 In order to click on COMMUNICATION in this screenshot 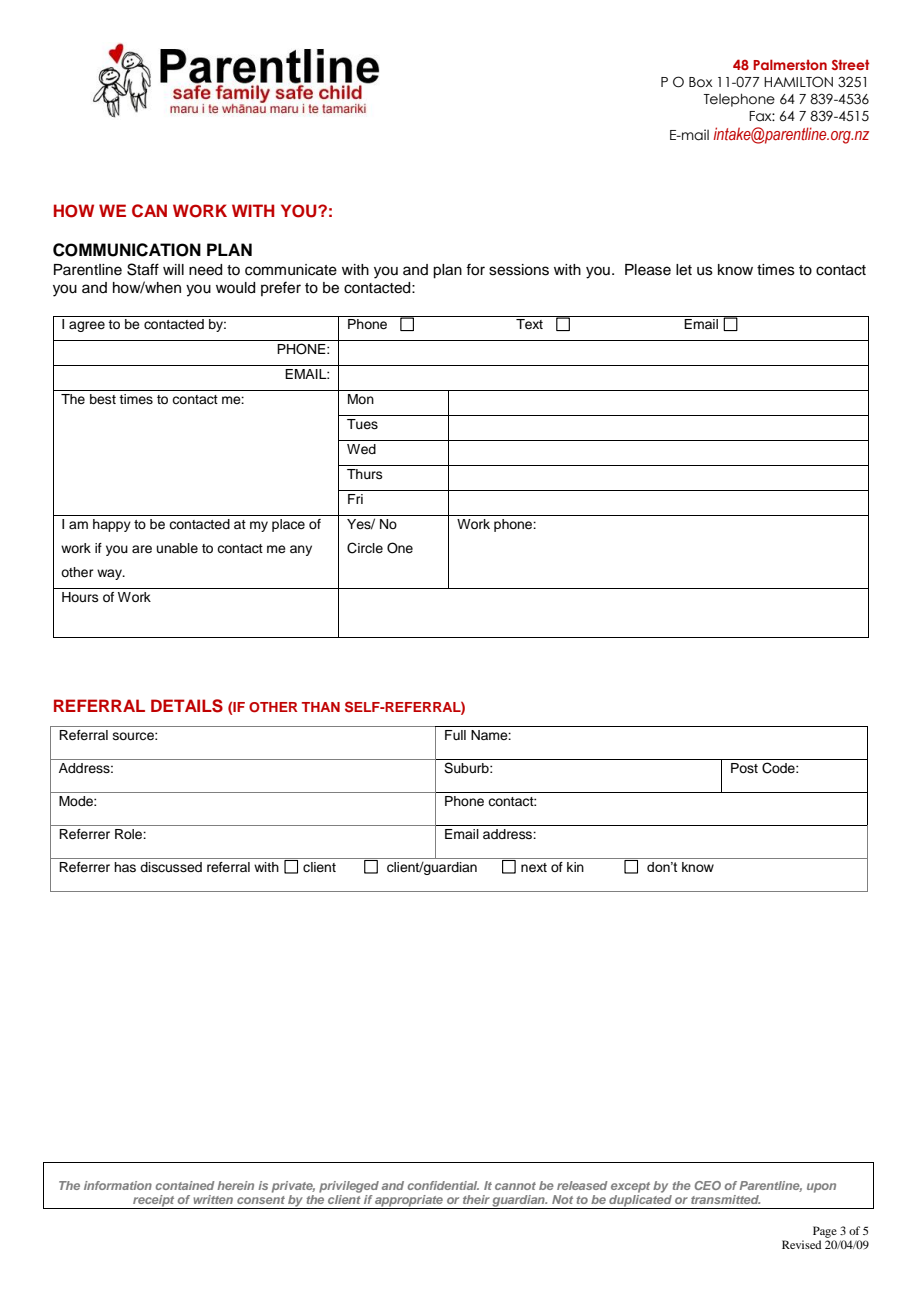, I will do `click(127, 250)`.
